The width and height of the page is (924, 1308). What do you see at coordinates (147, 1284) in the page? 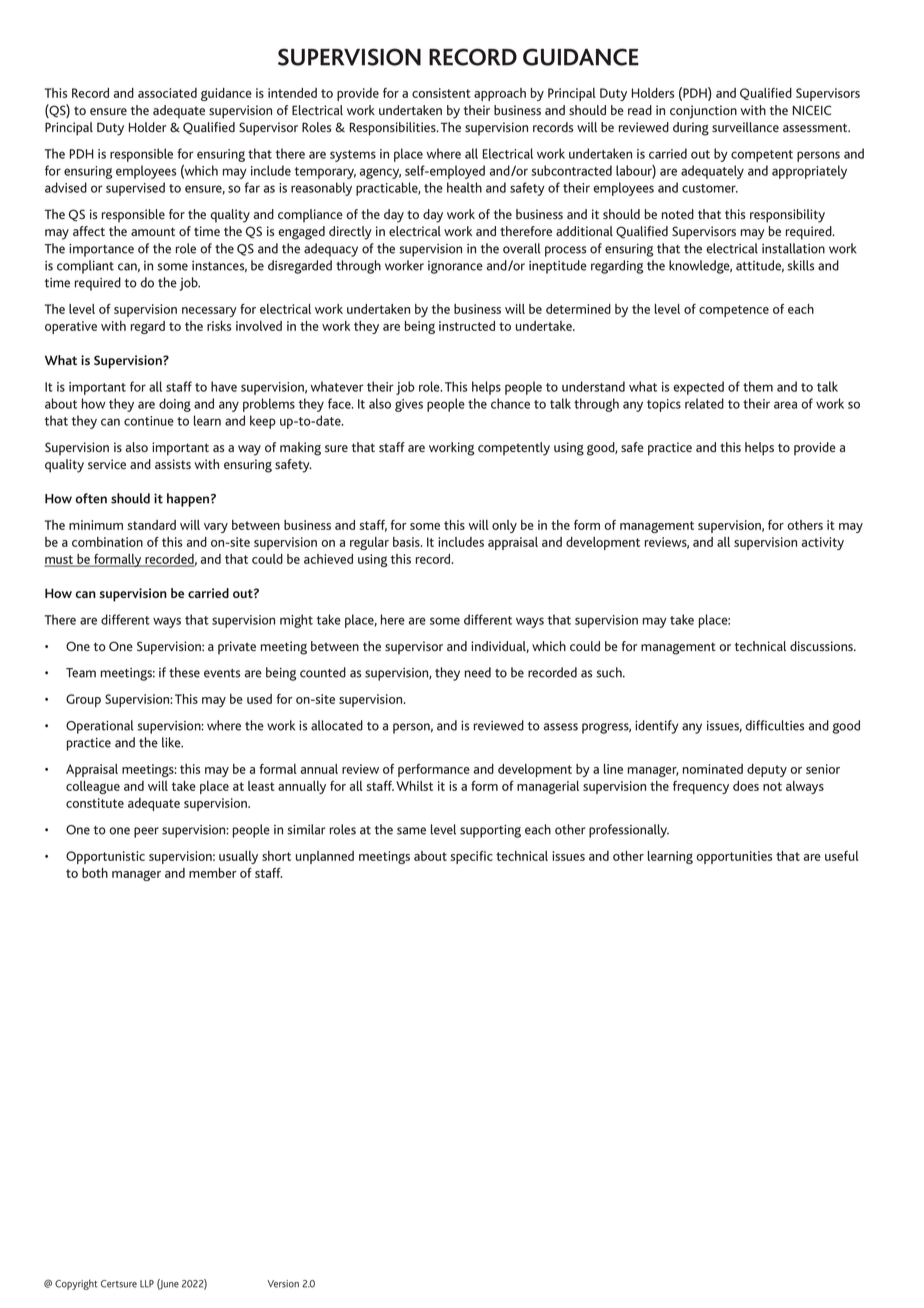
I see `LLP` at bounding box center [147, 1284].
